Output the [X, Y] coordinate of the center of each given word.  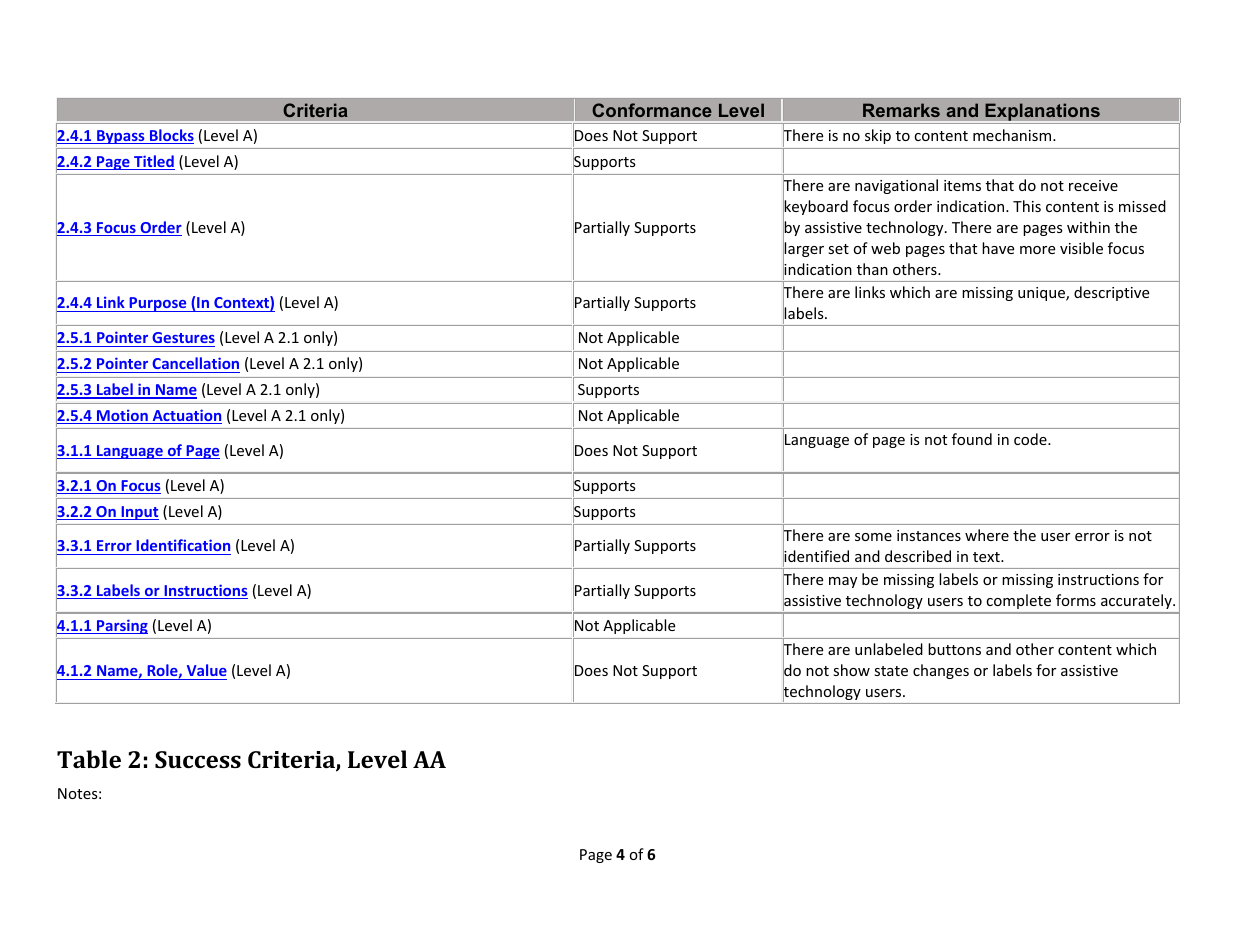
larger [803, 250]
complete [1019, 601]
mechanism [1013, 135]
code [1031, 439]
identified [816, 556]
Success [198, 759]
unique [1042, 294]
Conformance [652, 110]
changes [941, 671]
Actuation [186, 416]
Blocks [171, 136]
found [972, 439]
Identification [182, 547]
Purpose [158, 304]
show [851, 670]
